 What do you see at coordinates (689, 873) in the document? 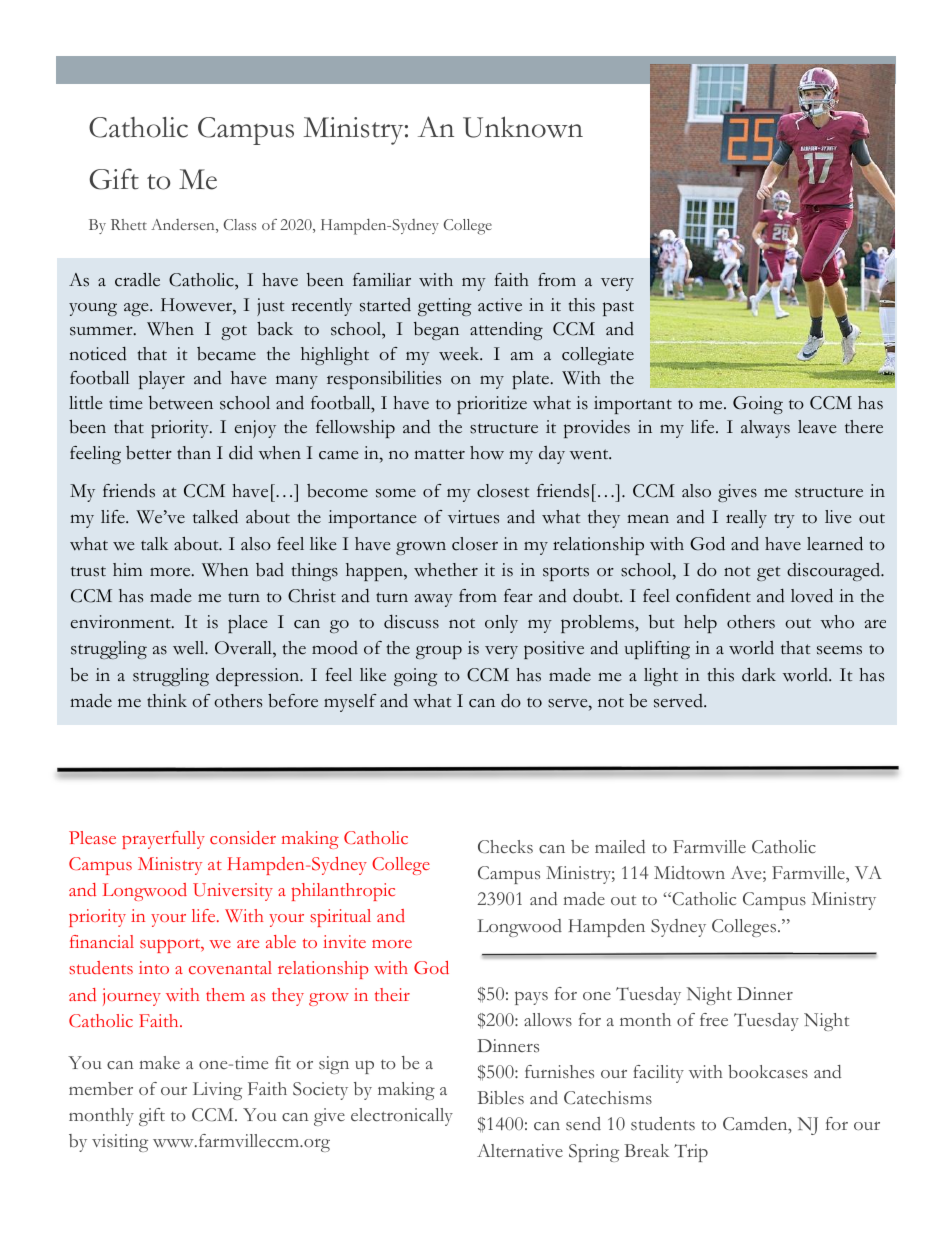
I see `Midtown` at bounding box center [689, 873].
